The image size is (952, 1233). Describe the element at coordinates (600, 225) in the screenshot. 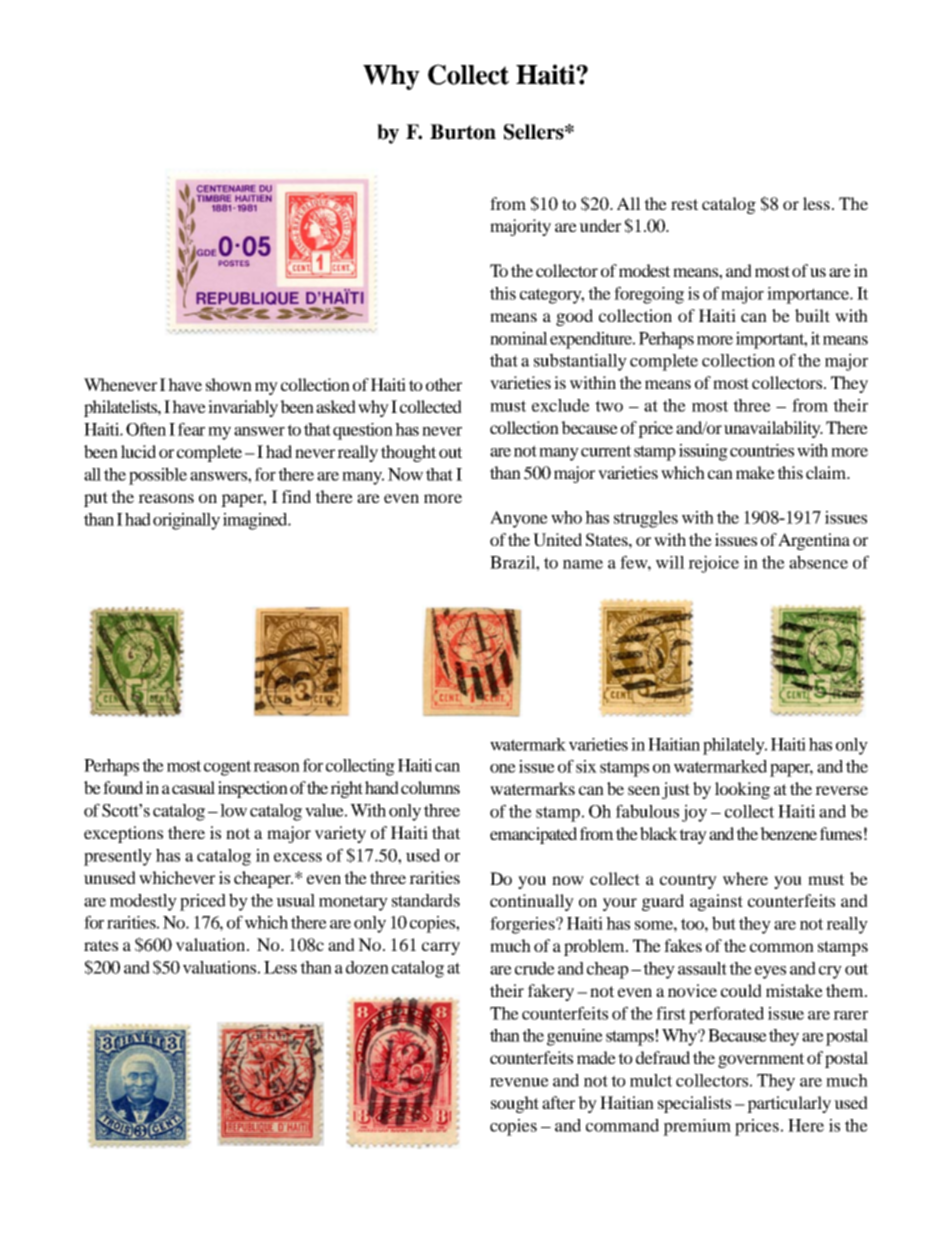

I see `under` at that location.
